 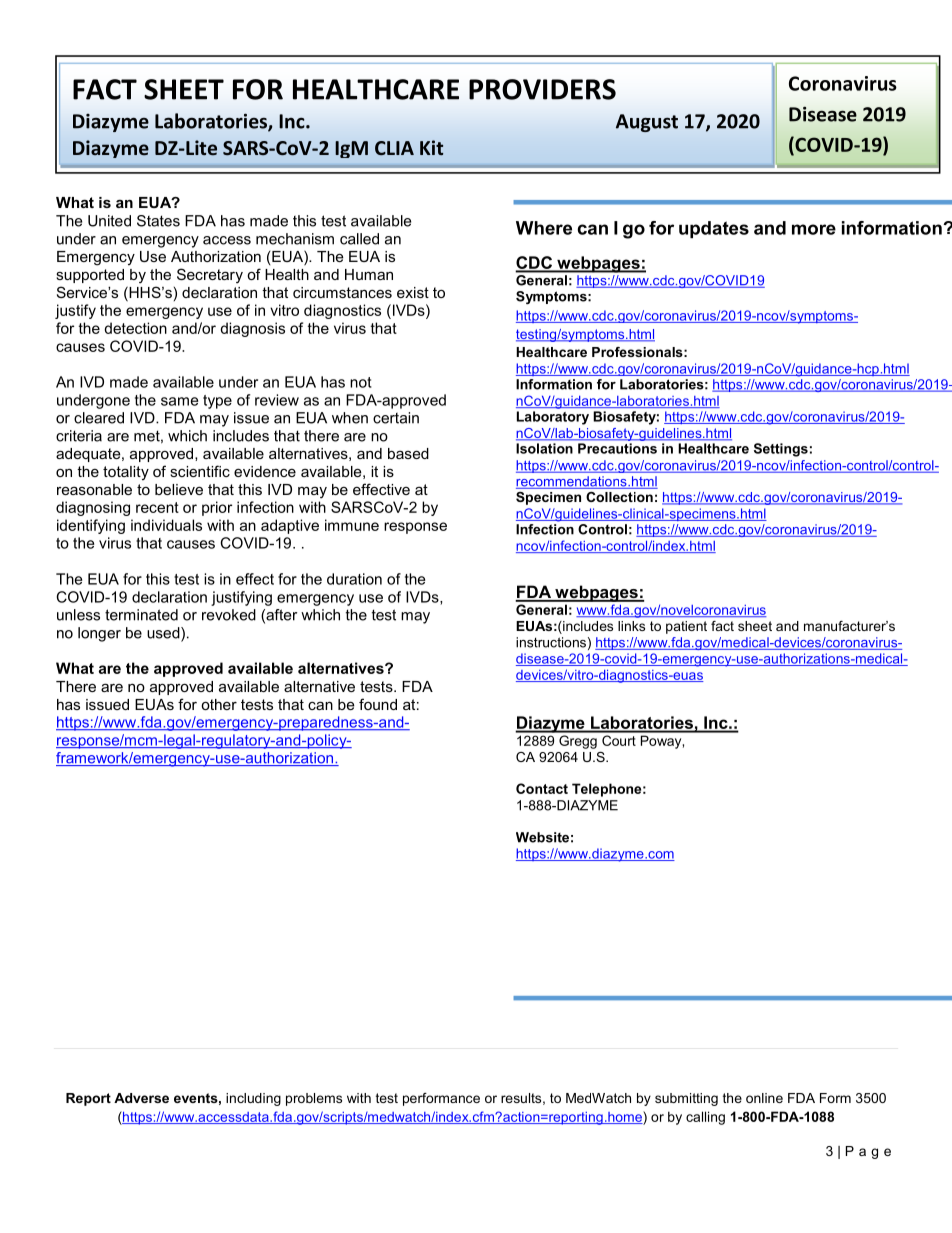 I want to click on Adverse, so click(x=141, y=1098).
